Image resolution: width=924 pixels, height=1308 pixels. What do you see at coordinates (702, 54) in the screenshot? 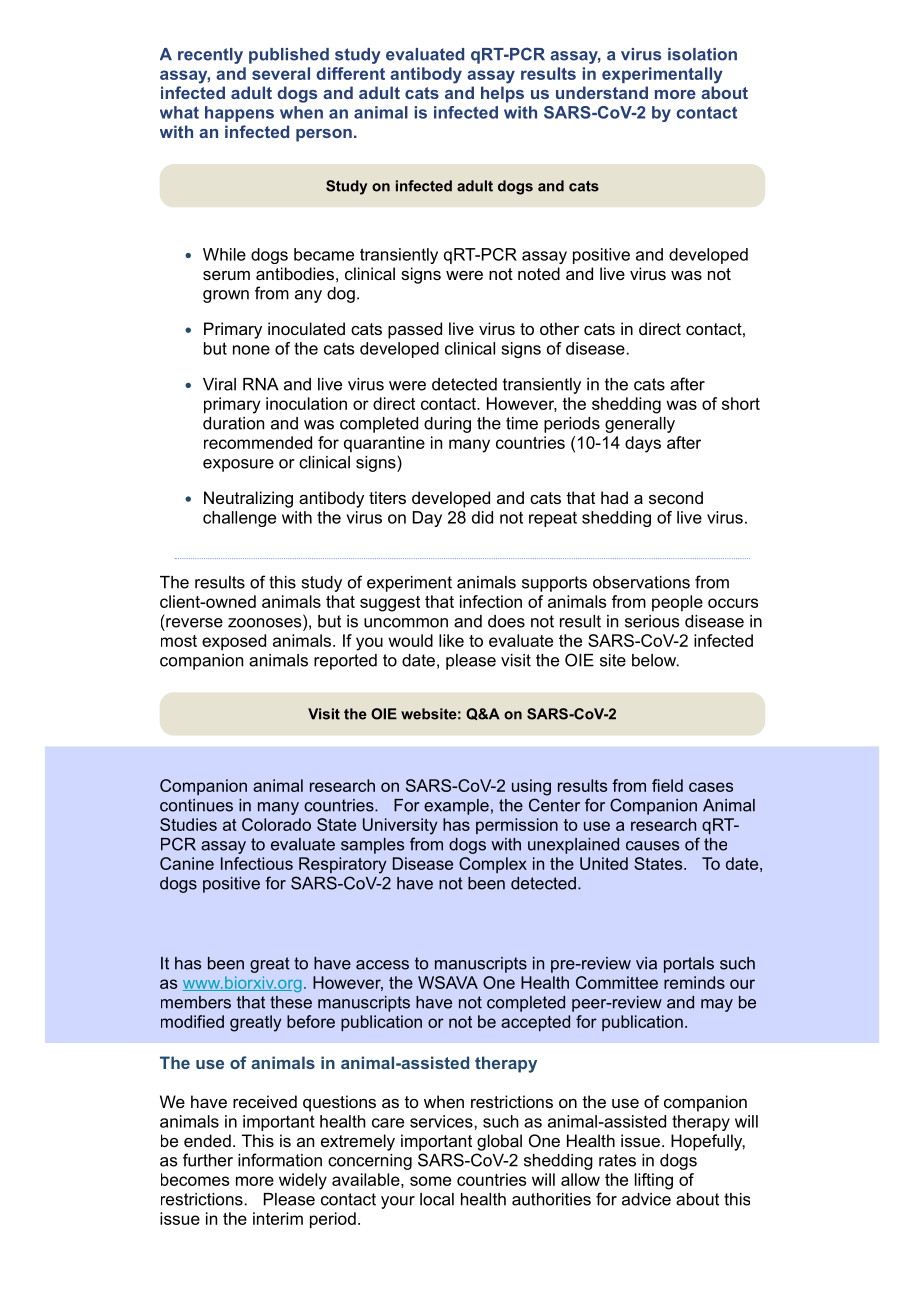
I see `isolation` at bounding box center [702, 54].
